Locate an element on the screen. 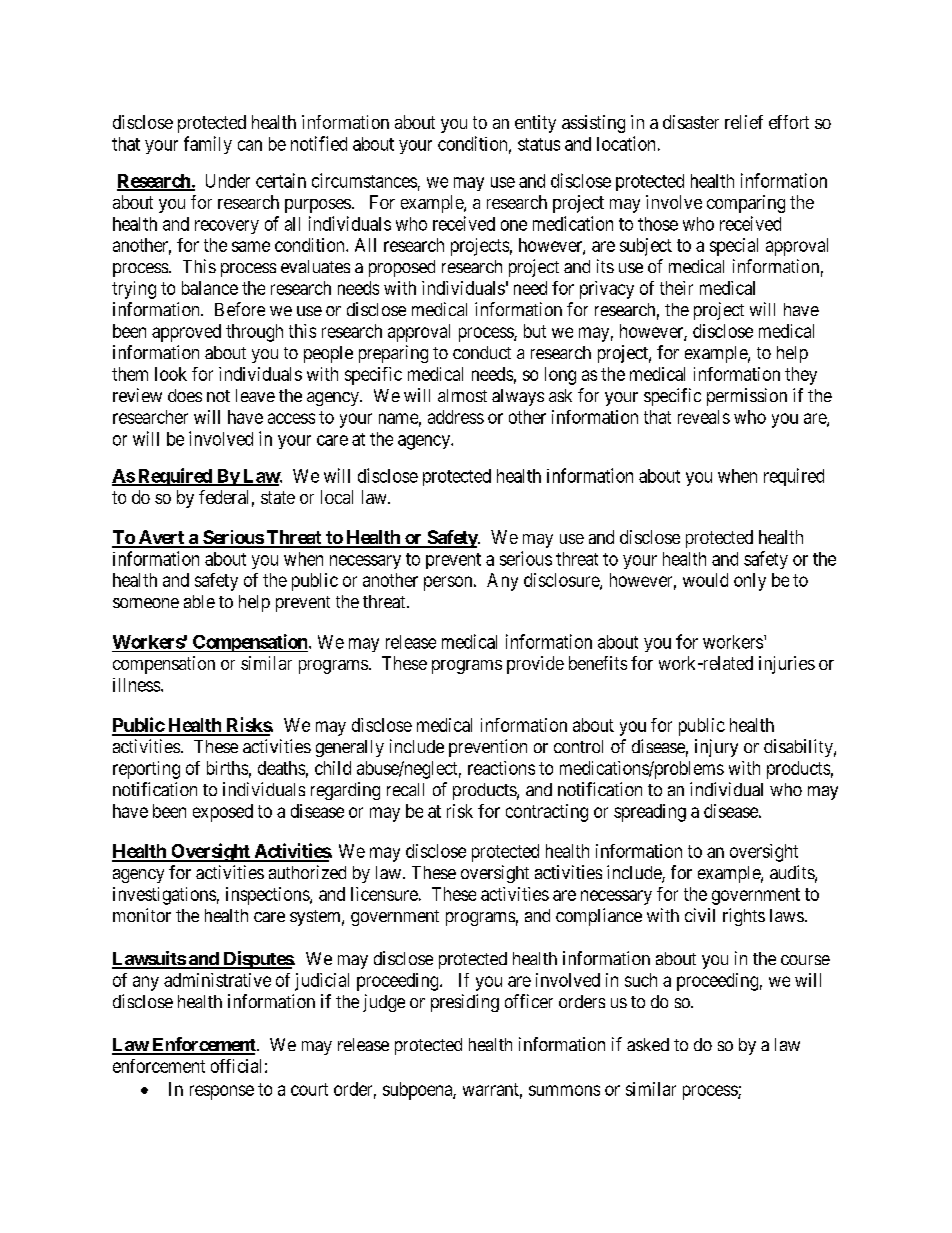  response is located at coordinates (222, 1092).
